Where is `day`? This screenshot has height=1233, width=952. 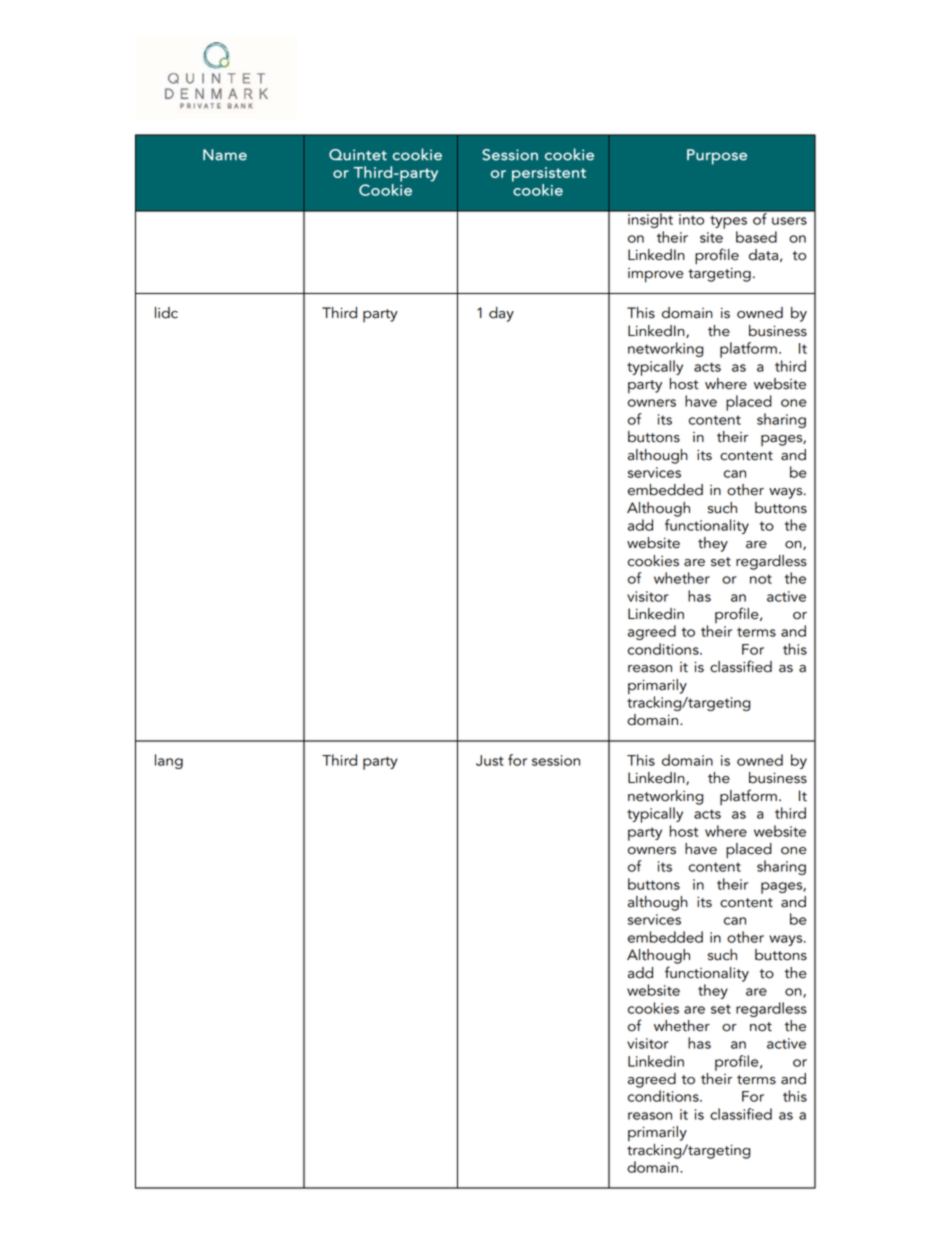
day is located at coordinates (501, 314).
